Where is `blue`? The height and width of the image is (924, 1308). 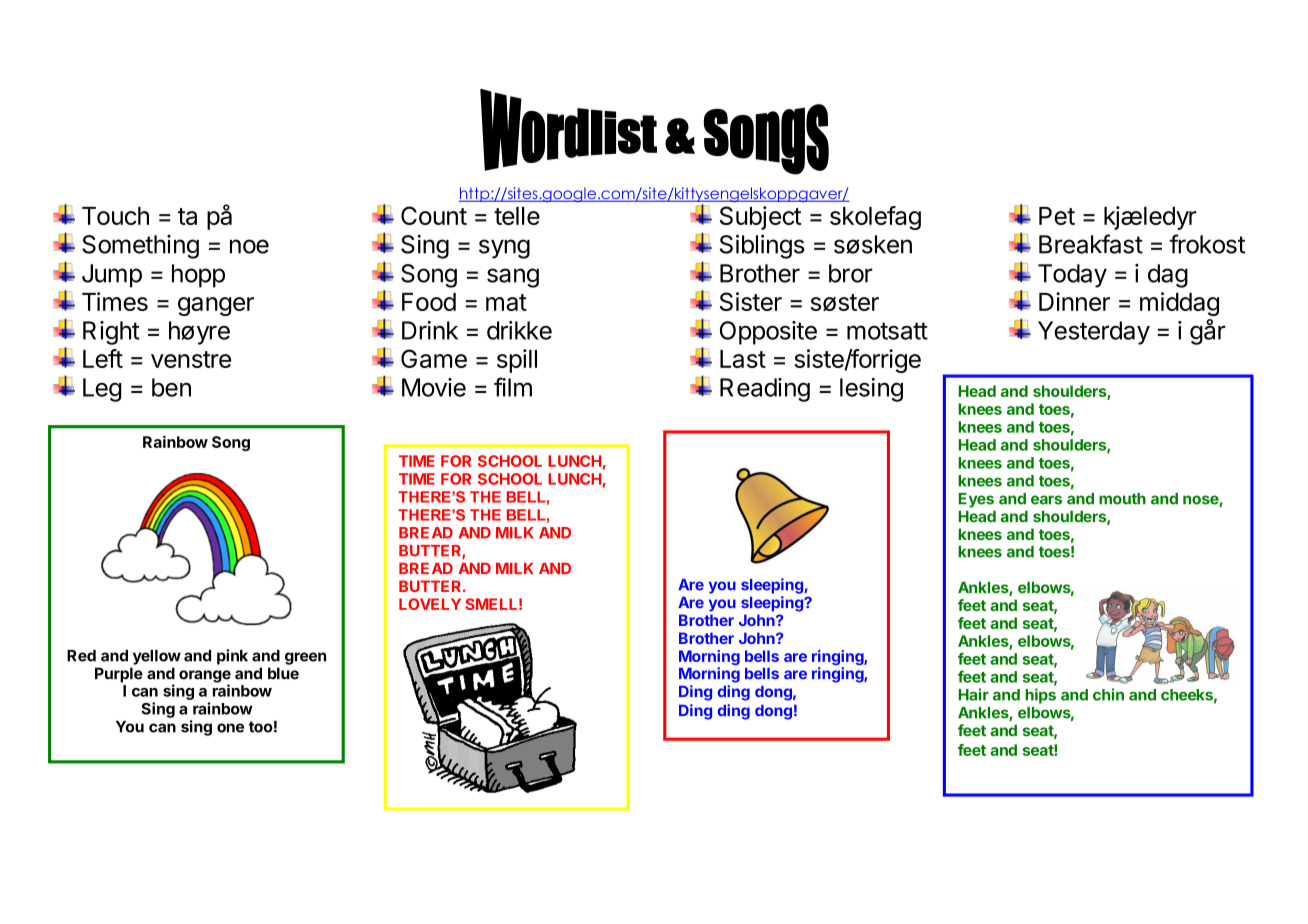 blue is located at coordinates (283, 673).
